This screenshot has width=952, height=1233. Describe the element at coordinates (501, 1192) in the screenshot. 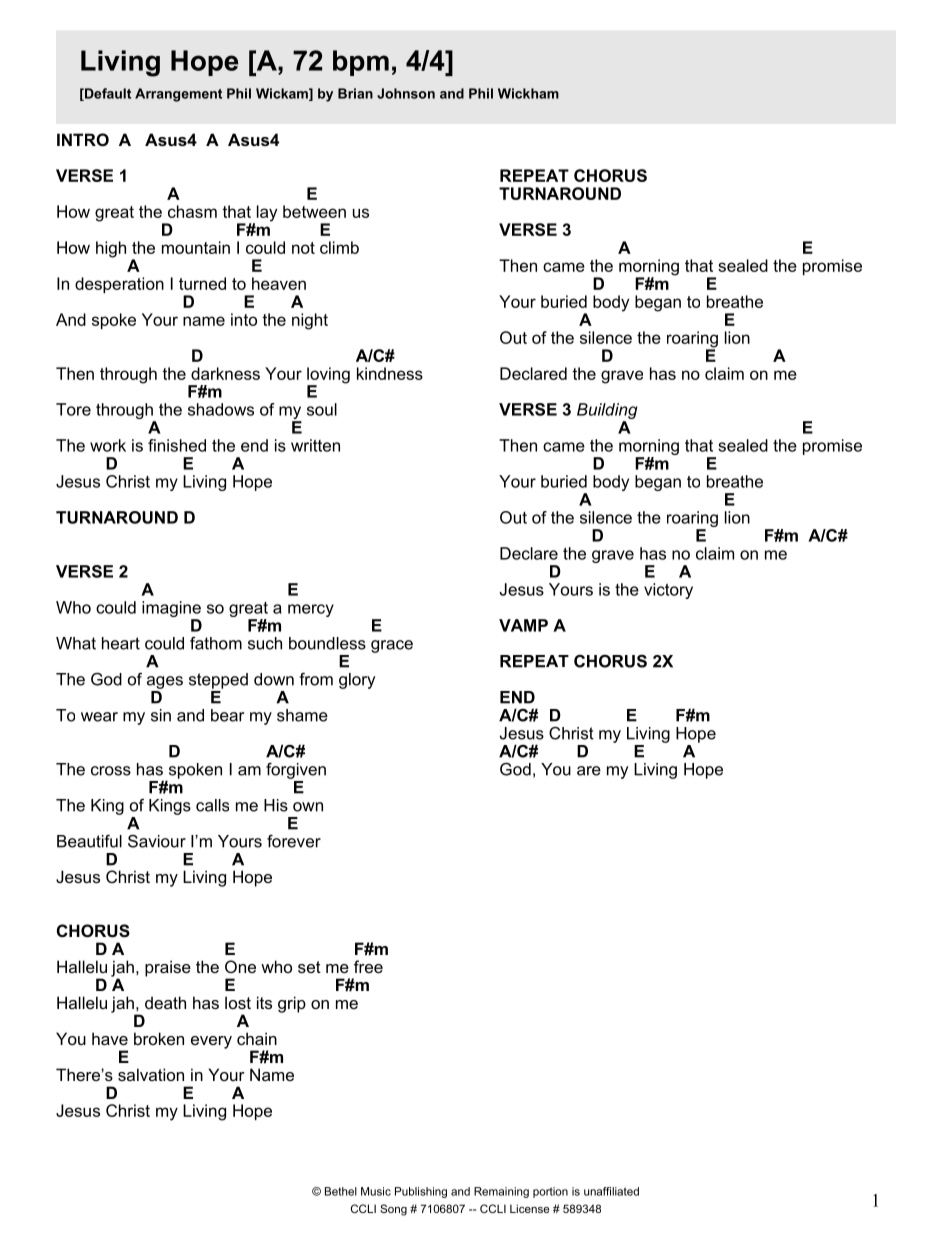

I see `Remaining` at that location.
